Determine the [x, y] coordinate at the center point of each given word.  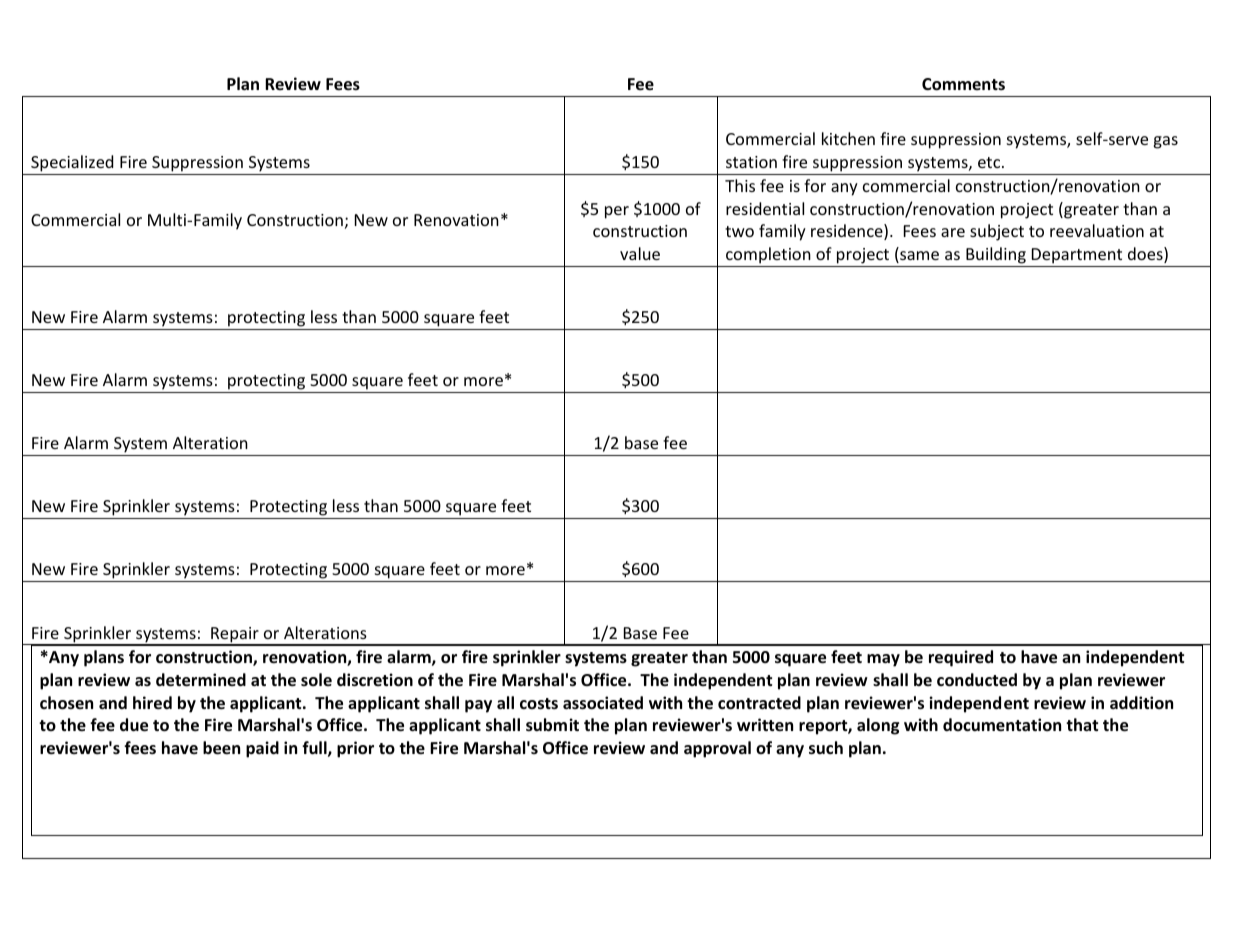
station [751, 162]
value [640, 253]
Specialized [72, 163]
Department [1077, 256]
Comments [963, 84]
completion [768, 255]
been [221, 748]
